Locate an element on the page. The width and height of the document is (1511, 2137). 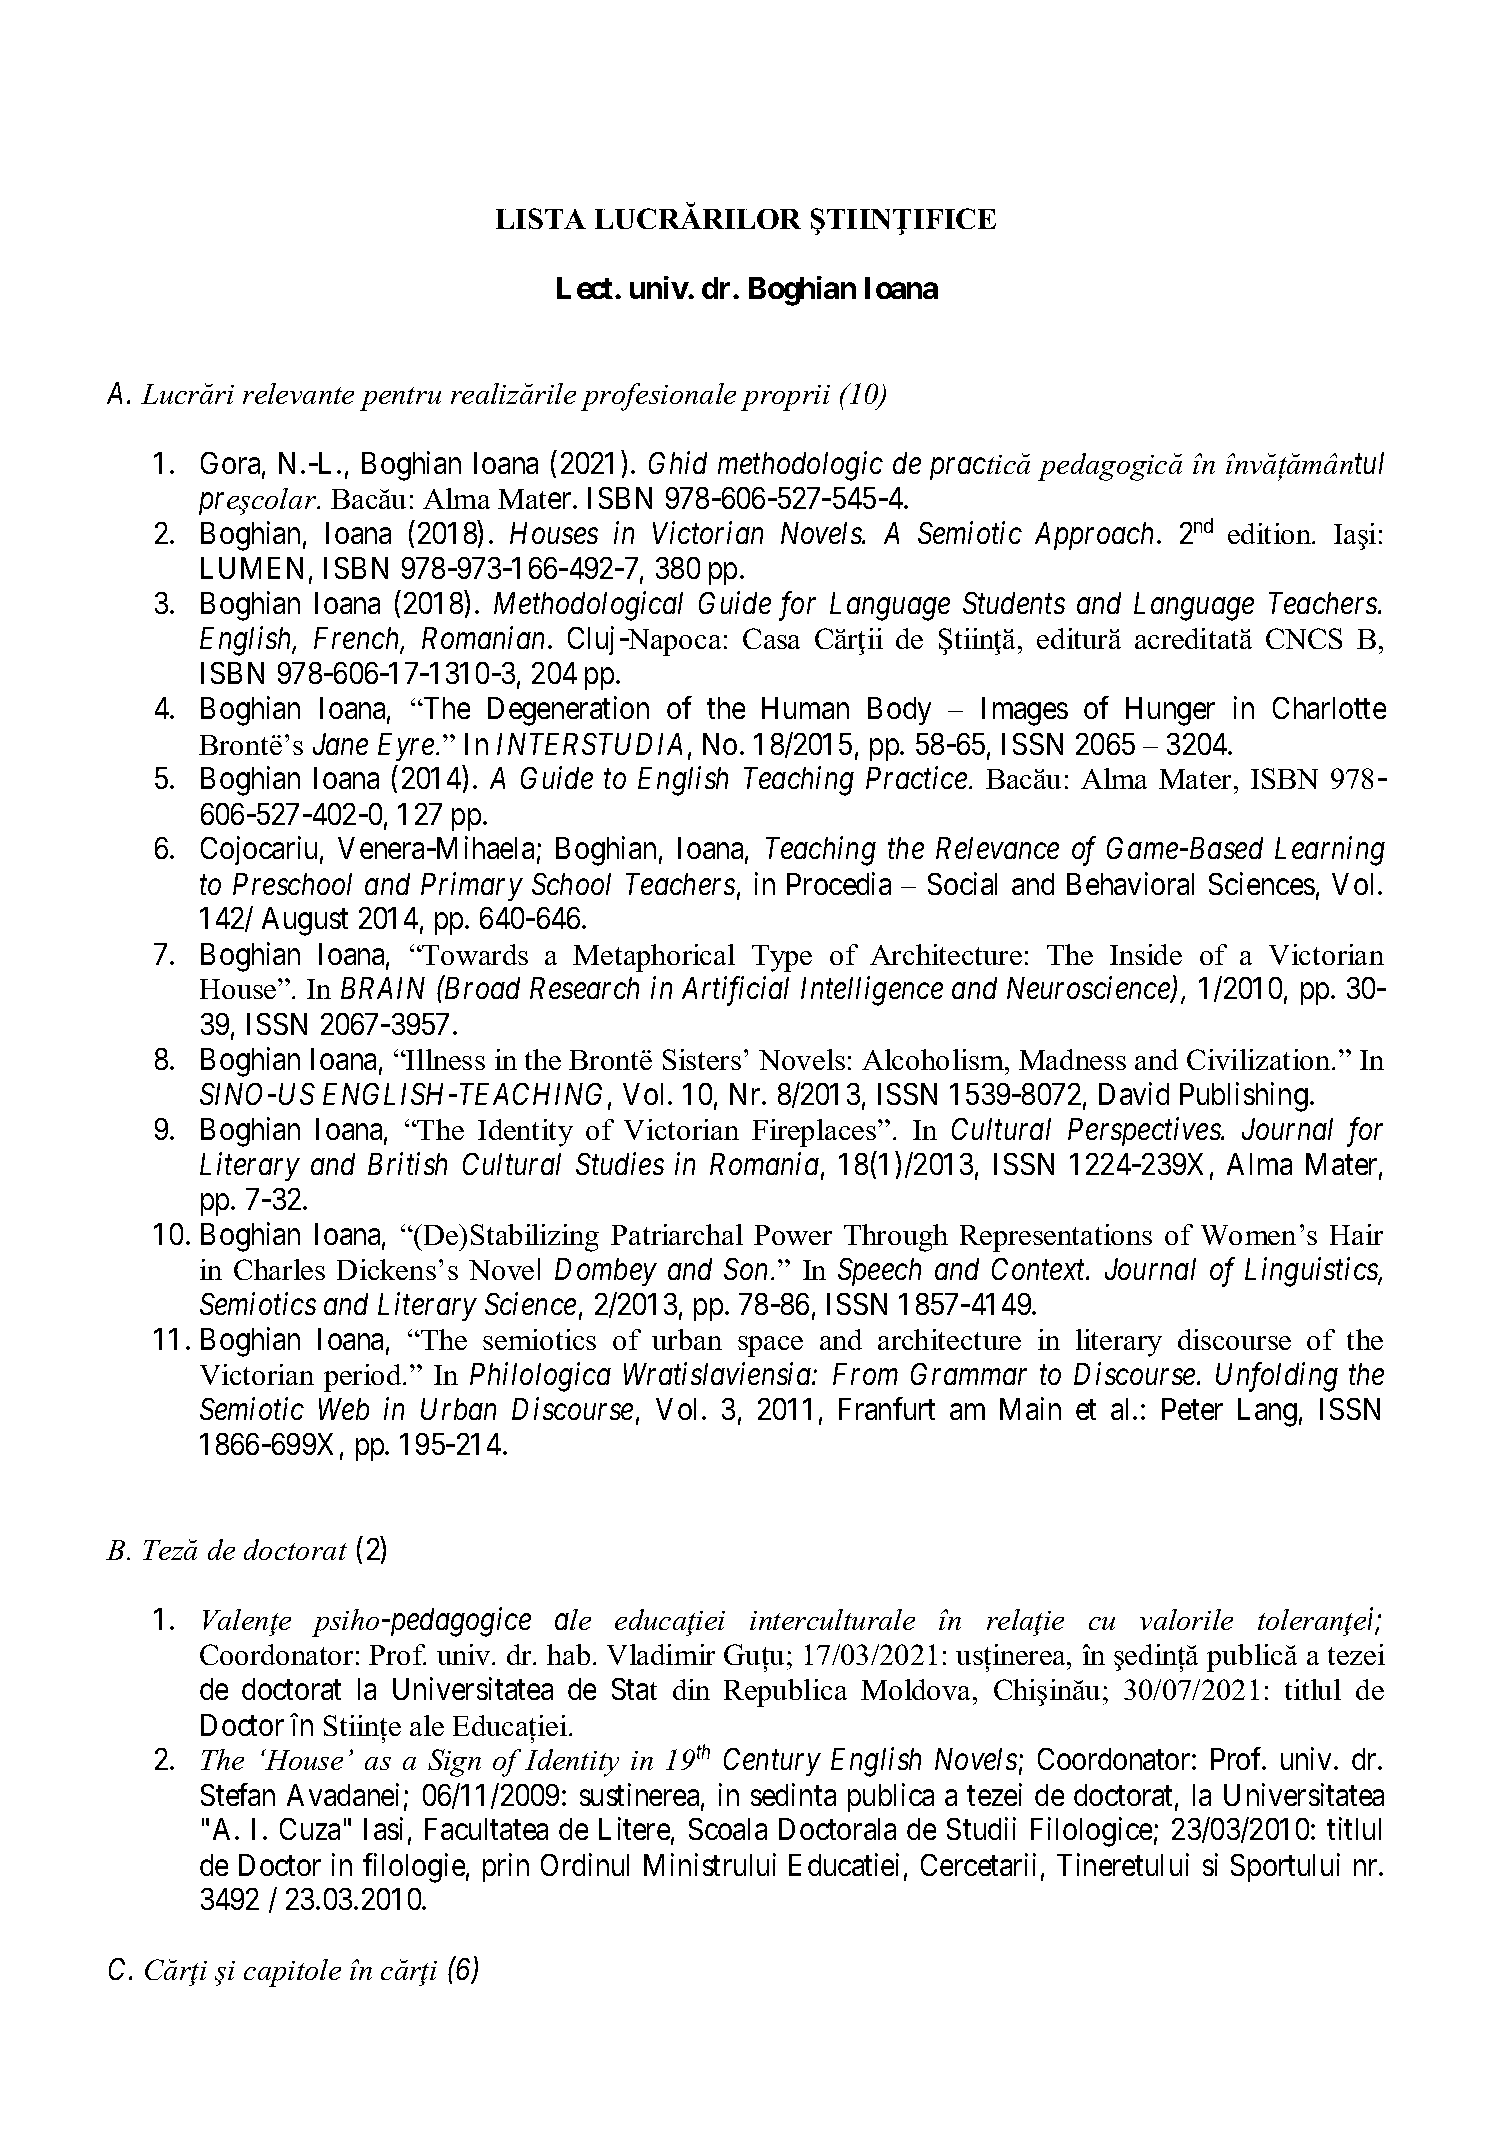
LISTA is located at coordinates (541, 218).
